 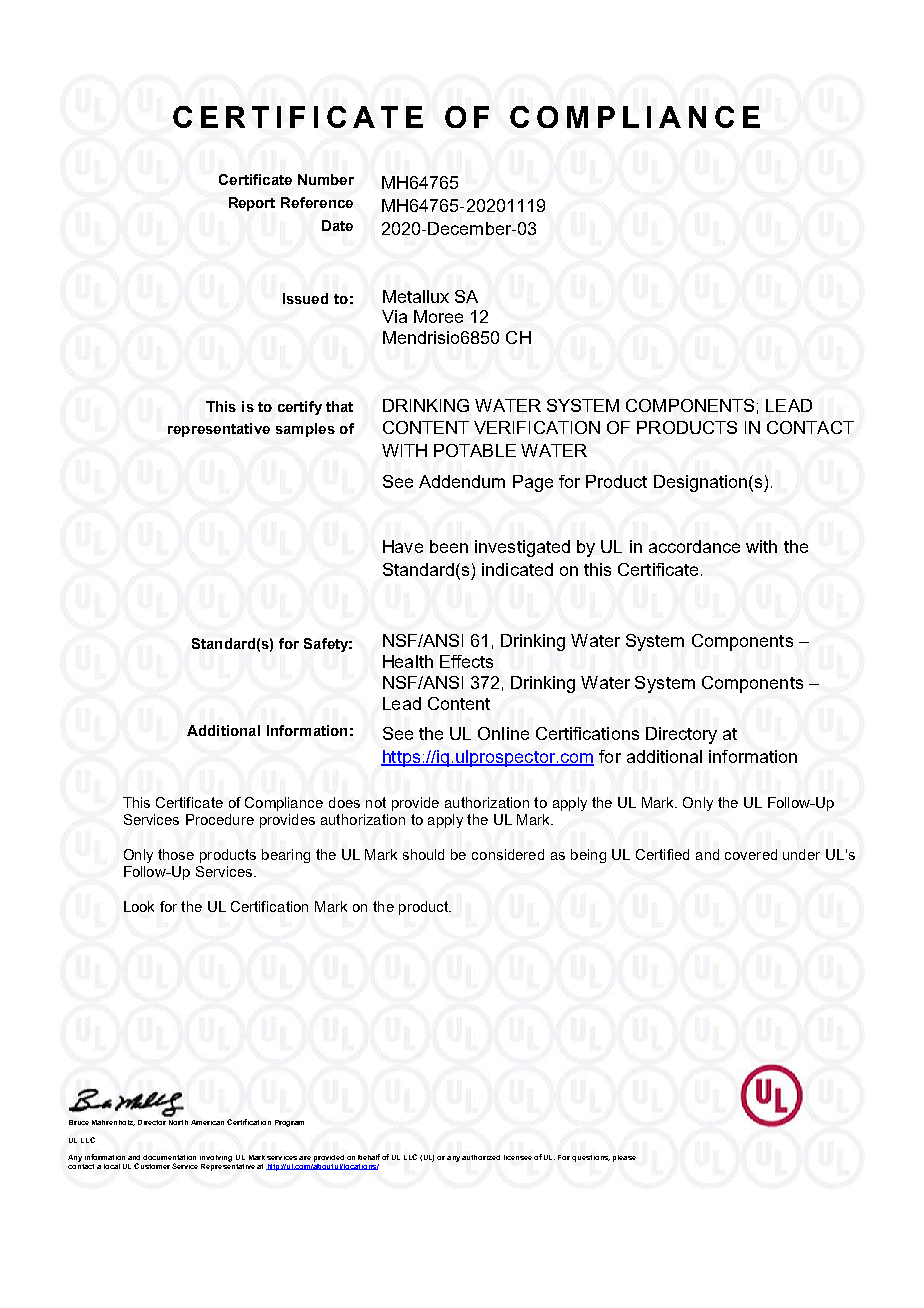 I want to click on North, so click(x=178, y=1122).
